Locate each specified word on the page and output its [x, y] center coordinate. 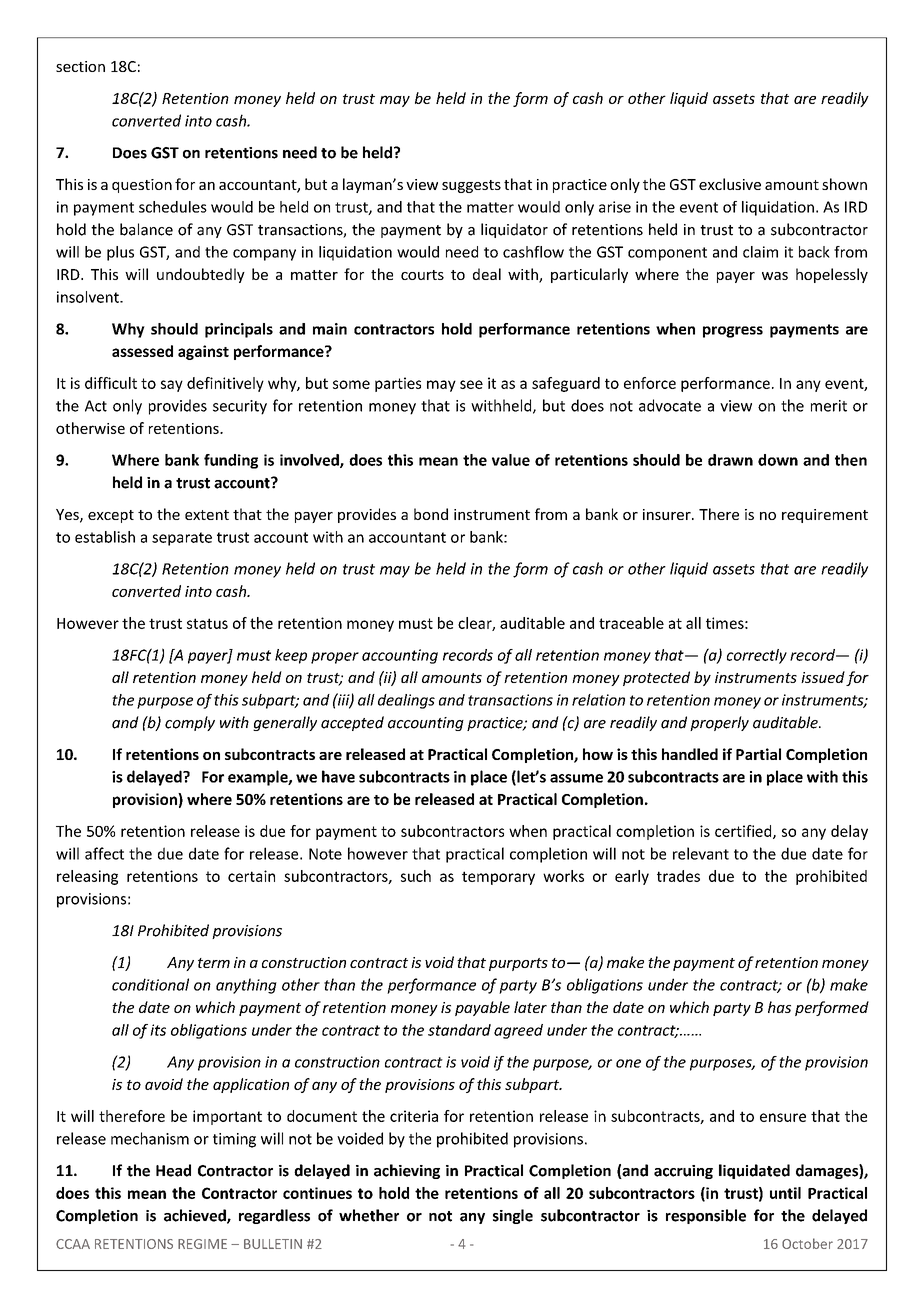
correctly [757, 656]
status [207, 623]
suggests [471, 186]
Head [173, 1170]
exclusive [730, 184]
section [80, 66]
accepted [352, 723]
